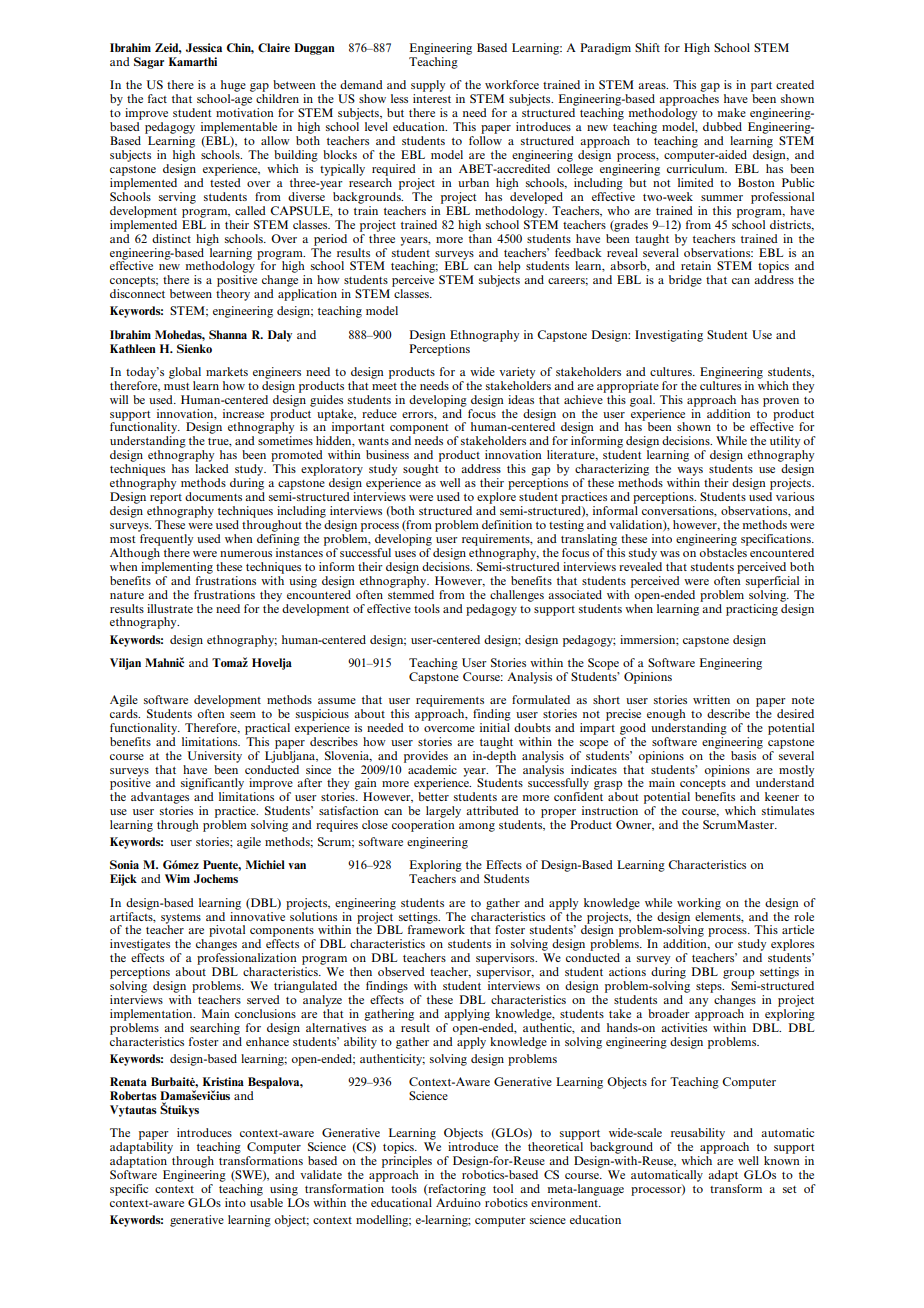  What do you see at coordinates (724, 551) in the page?
I see `obstacles` at bounding box center [724, 551].
